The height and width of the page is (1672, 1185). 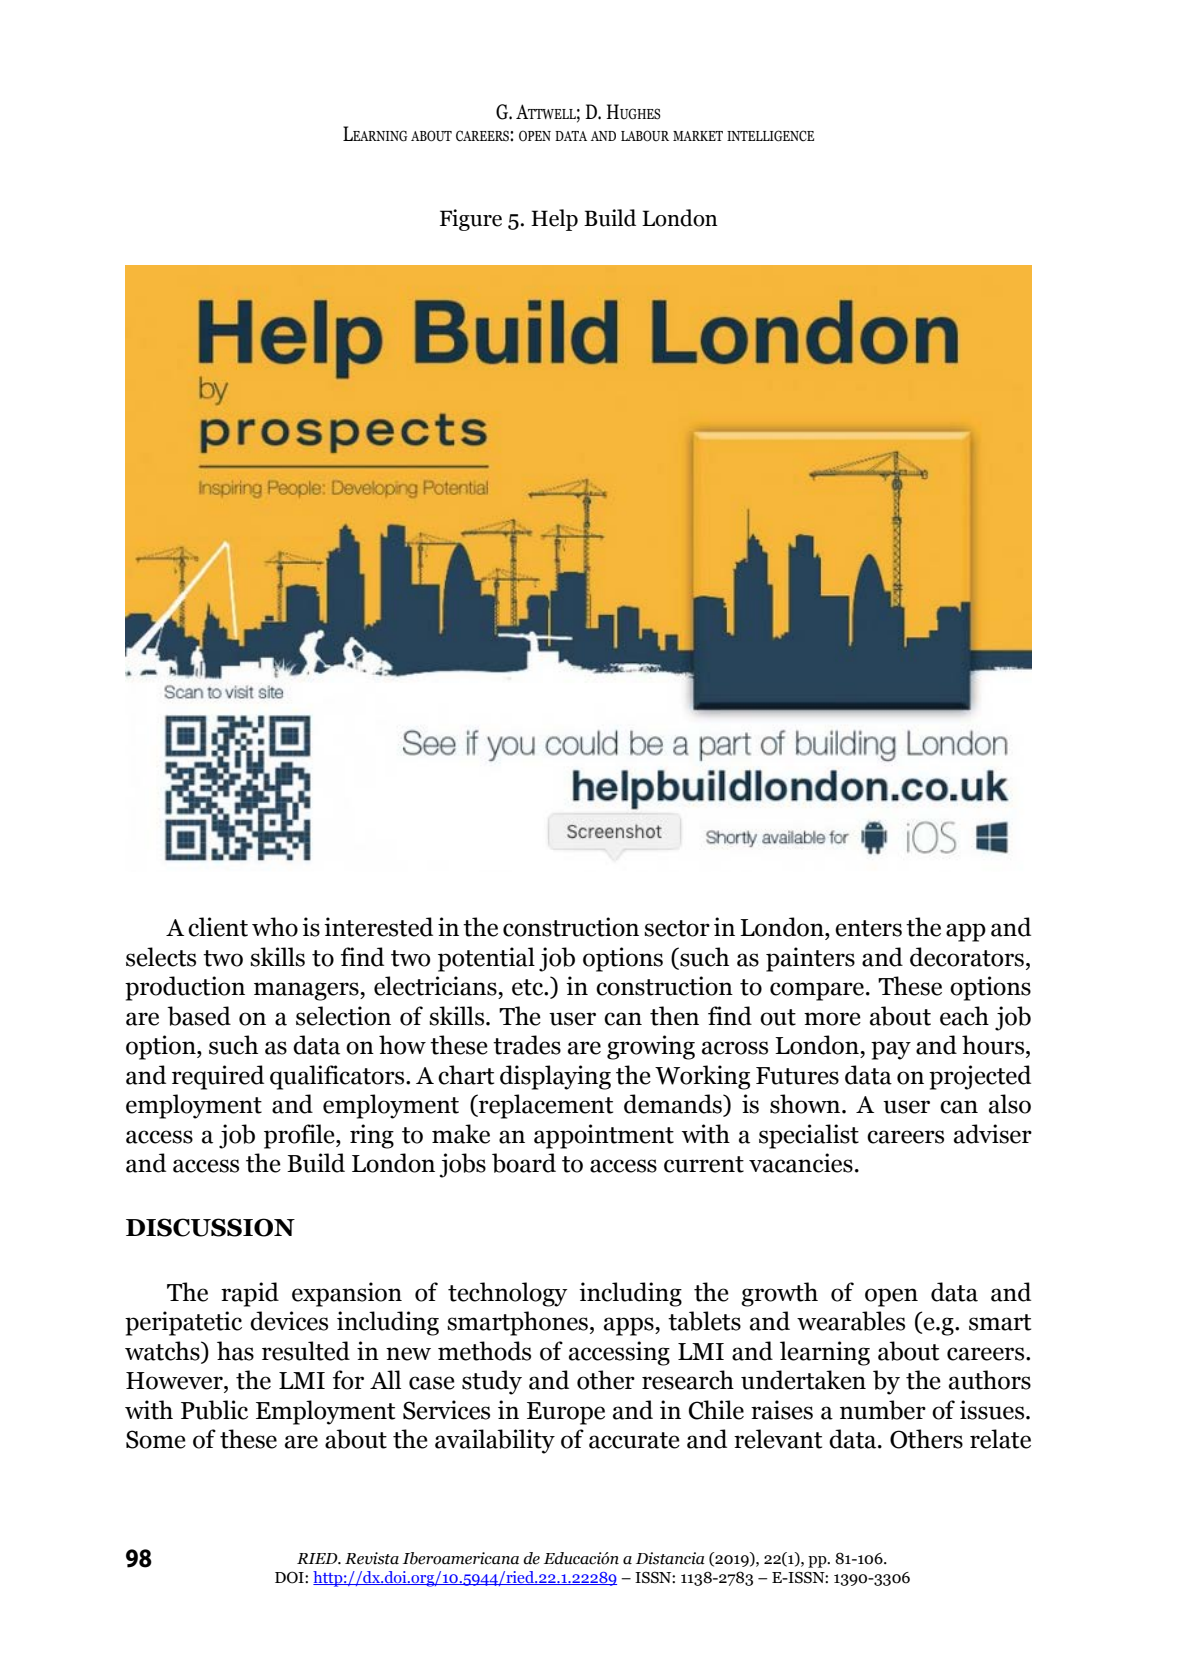 What do you see at coordinates (275, 927) in the page?
I see `who` at bounding box center [275, 927].
